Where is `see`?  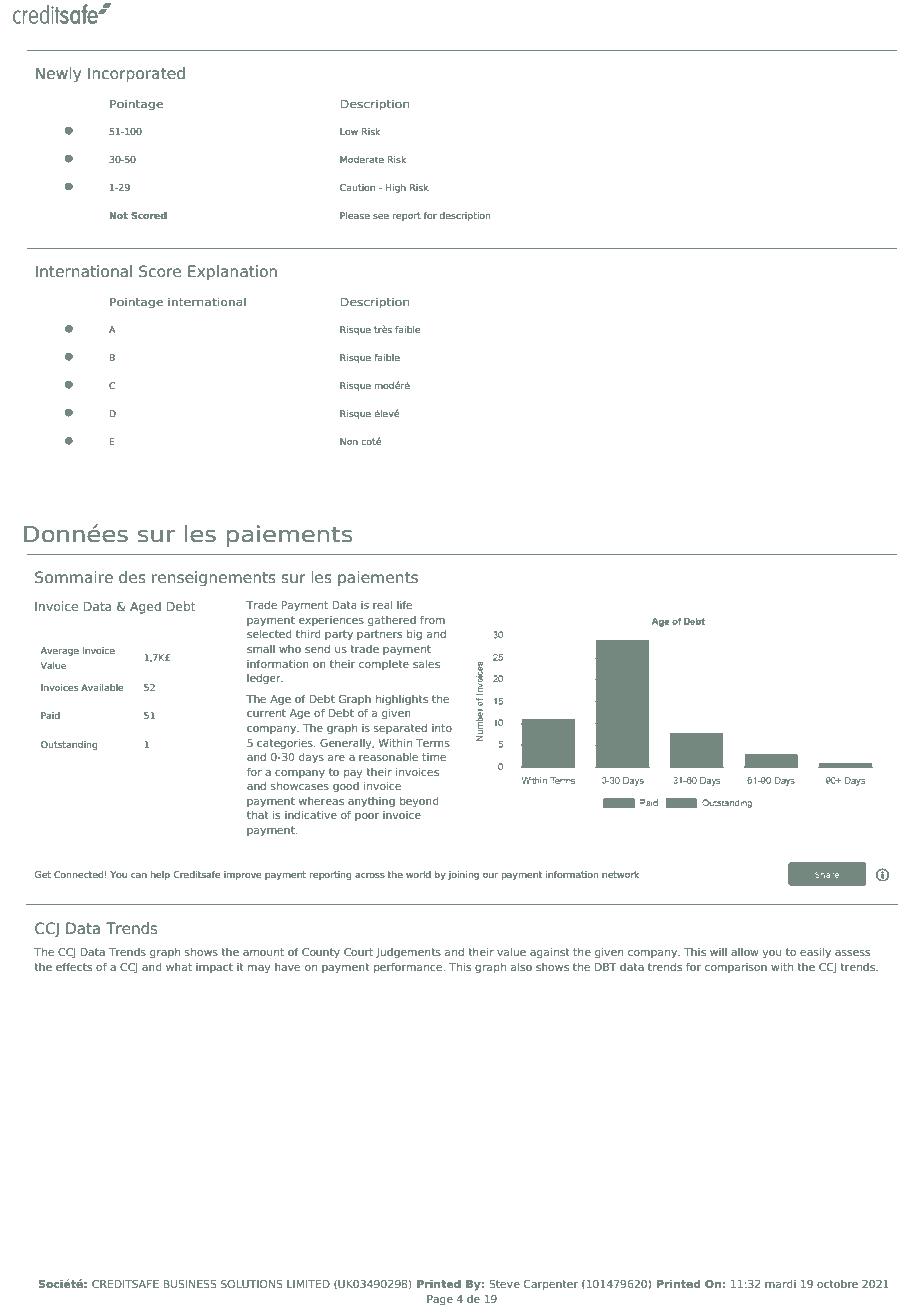
see is located at coordinates (381, 216).
